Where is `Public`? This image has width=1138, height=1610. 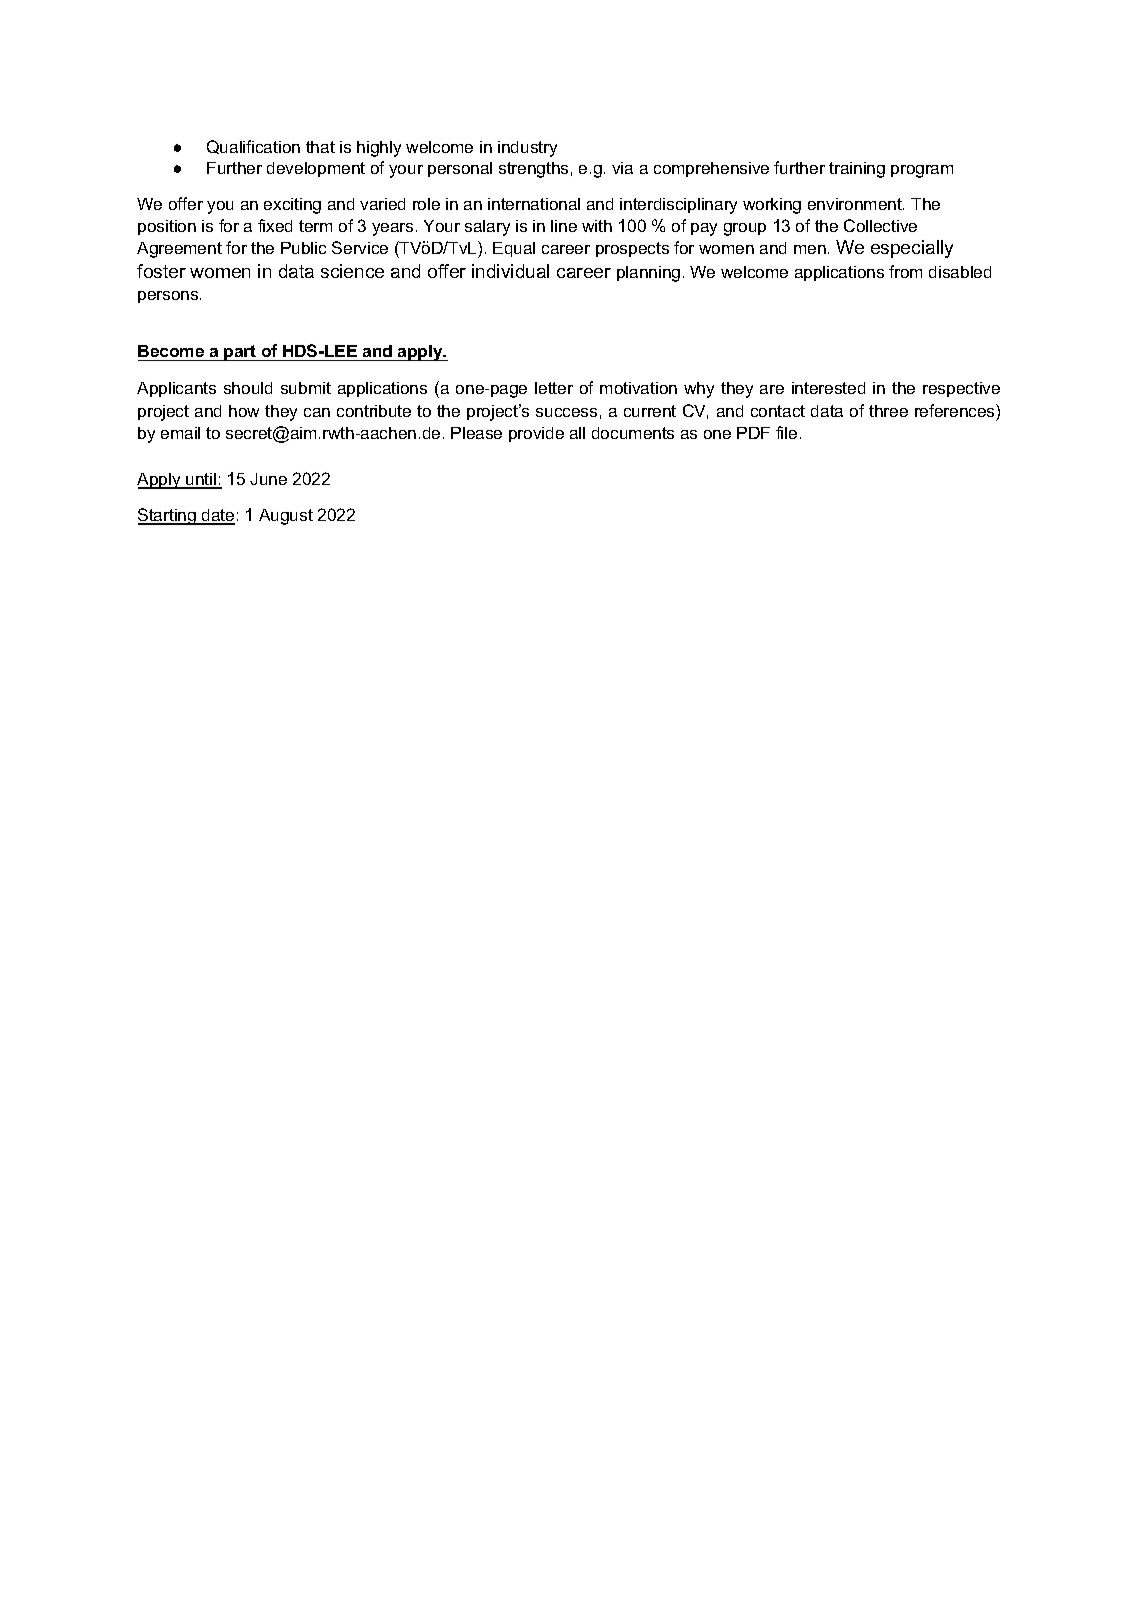 Public is located at coordinates (303, 248).
